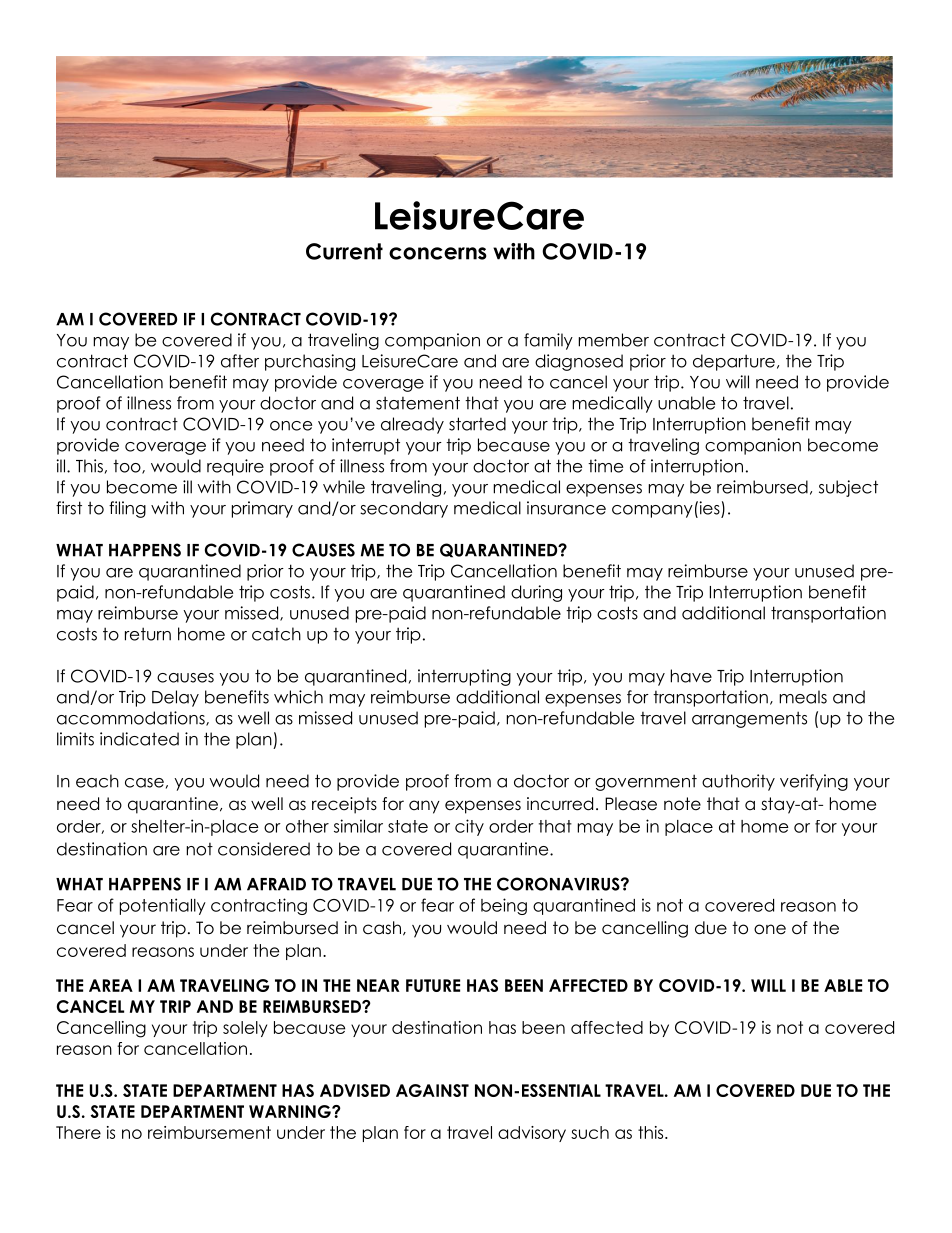 This page has height=1233, width=952. I want to click on Current, so click(344, 251).
